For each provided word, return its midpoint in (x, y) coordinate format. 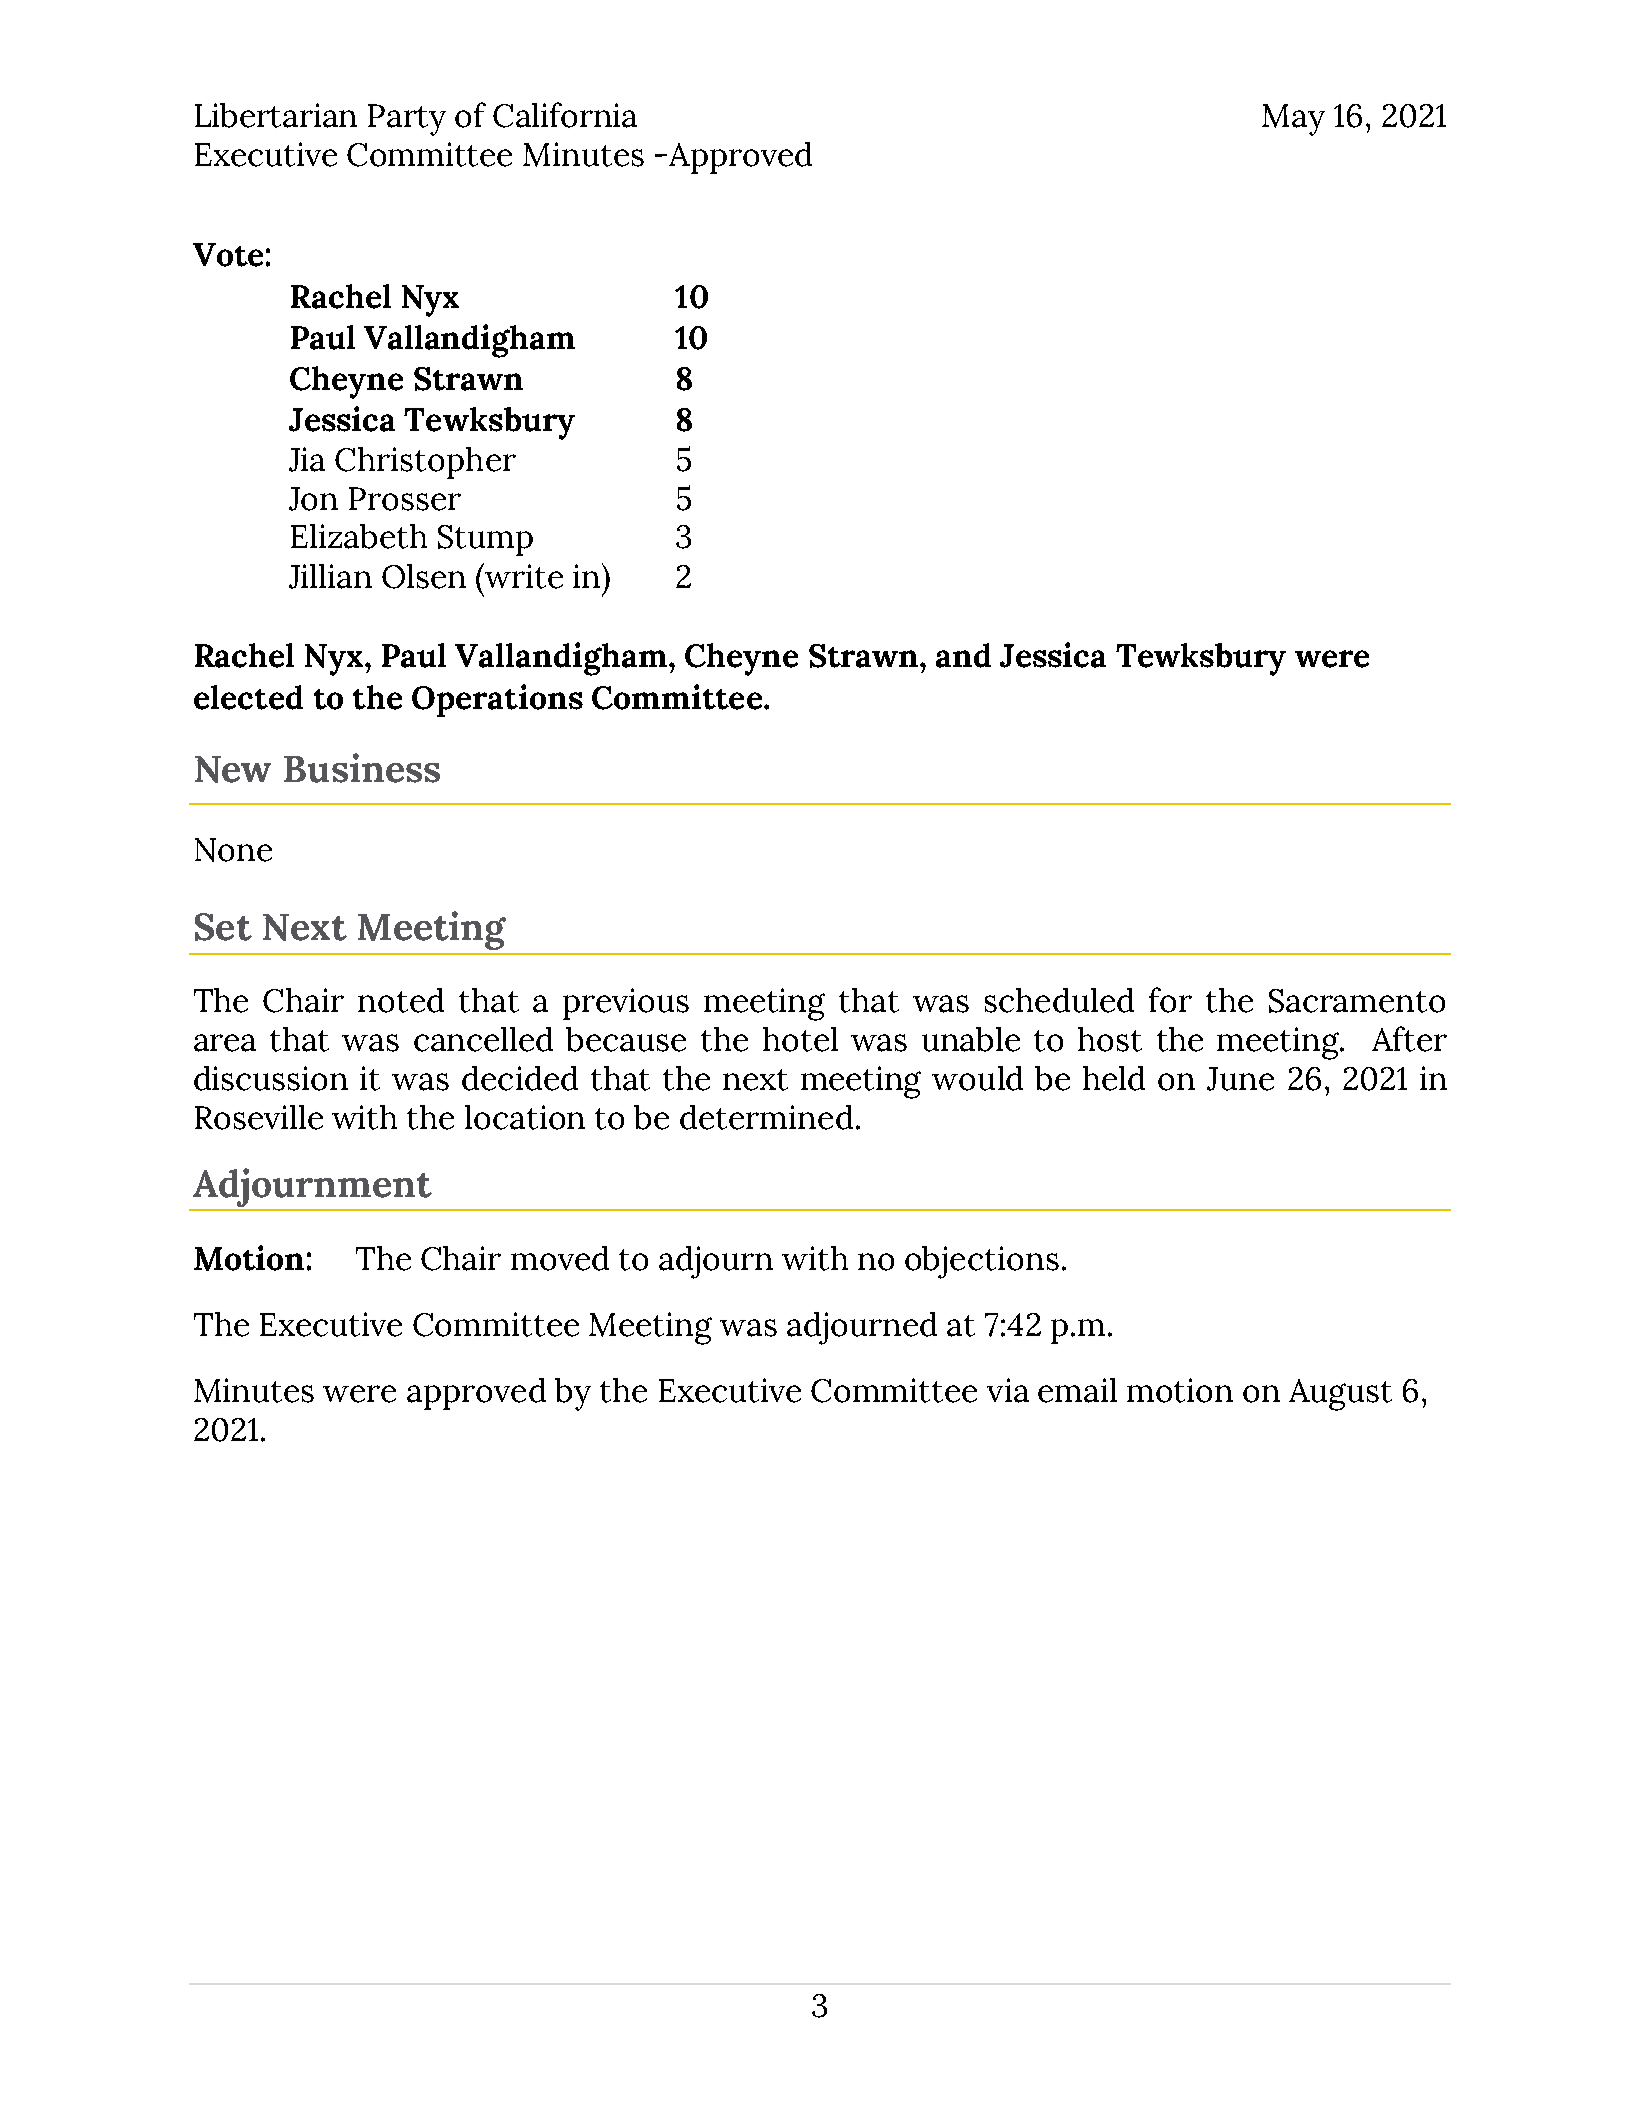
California (565, 115)
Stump (485, 540)
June (1240, 1079)
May (1293, 120)
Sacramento (1357, 1001)
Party (407, 120)
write (524, 576)
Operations (497, 700)
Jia (307, 459)
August (1340, 1395)
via (1008, 1390)
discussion (271, 1078)
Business (362, 768)
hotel (800, 1039)
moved (560, 1258)
